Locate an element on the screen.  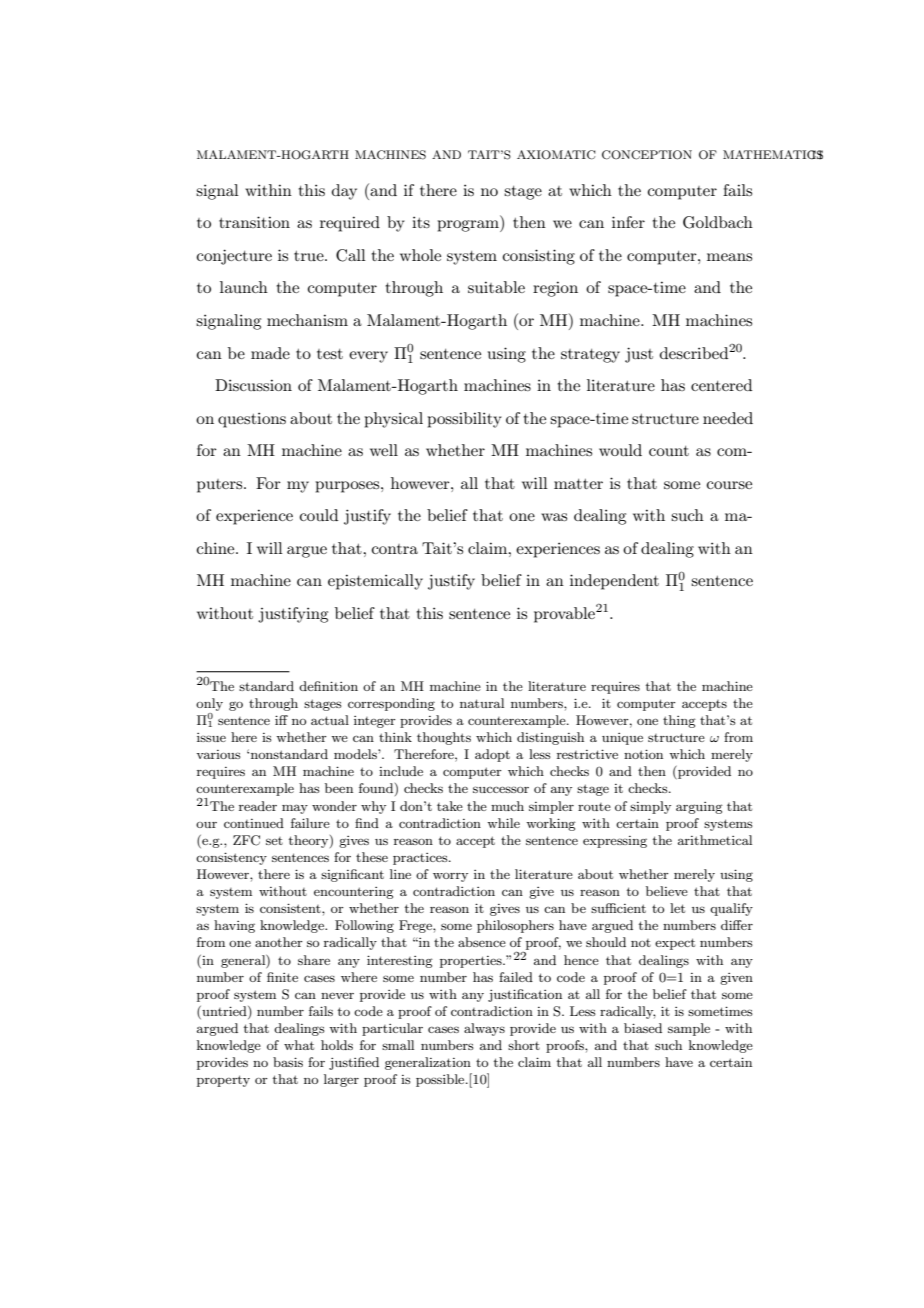
program is located at coordinates (469, 226).
